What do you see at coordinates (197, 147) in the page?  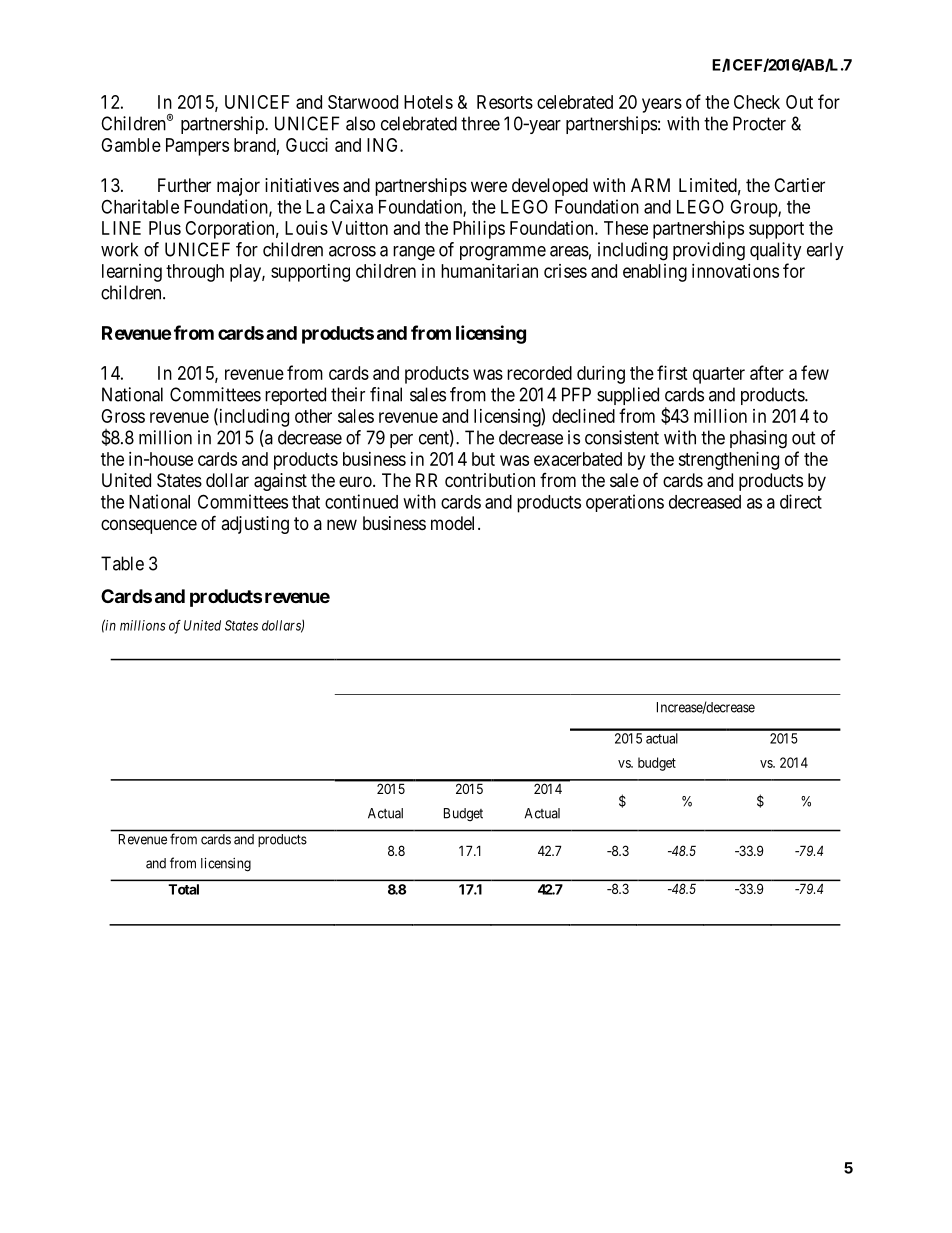 I see `Pampers` at bounding box center [197, 147].
